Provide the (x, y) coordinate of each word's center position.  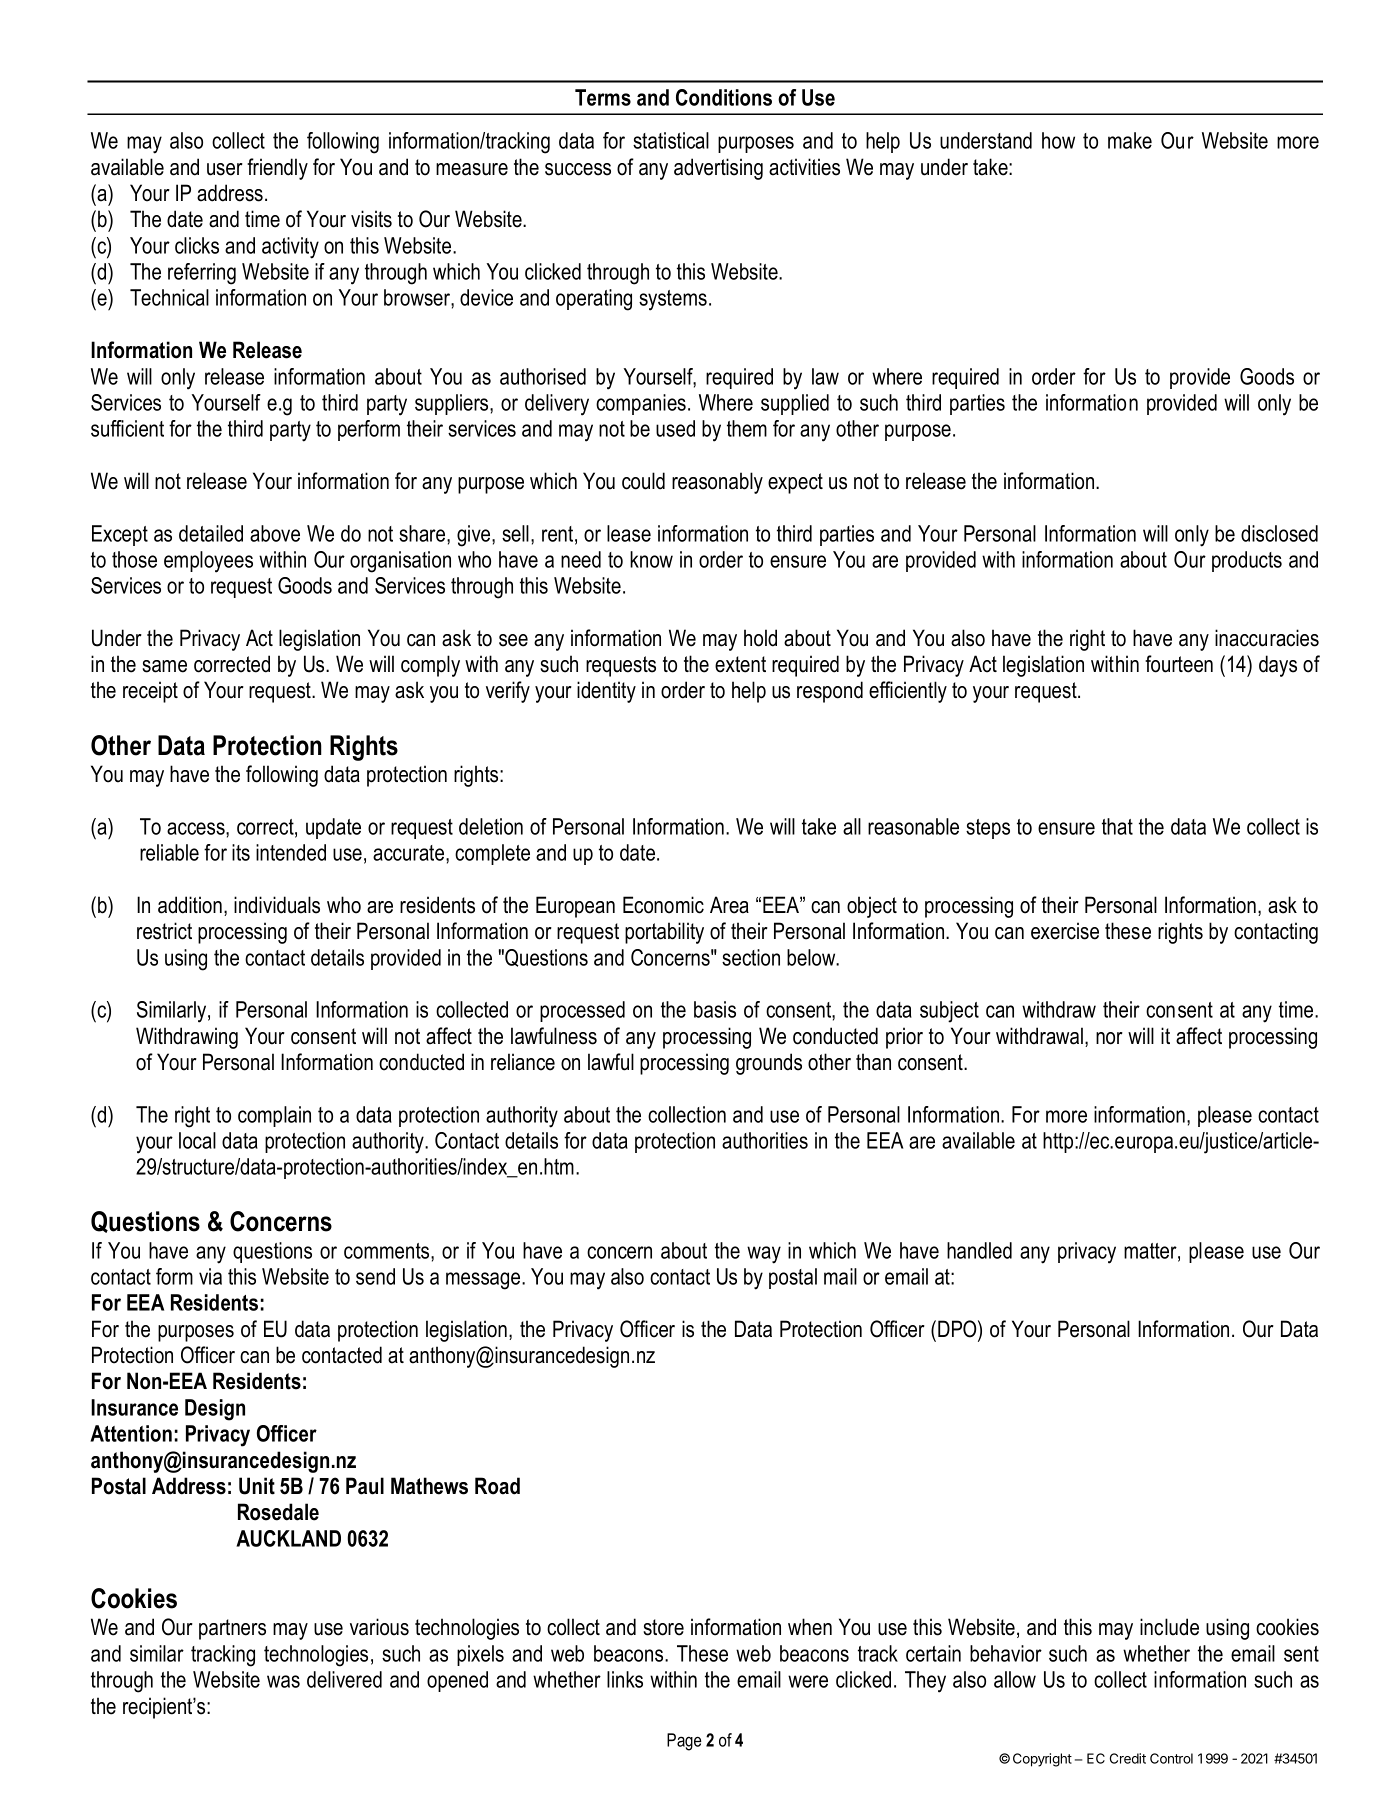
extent (740, 664)
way (764, 1255)
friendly (277, 169)
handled (979, 1250)
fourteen (1179, 664)
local (197, 1140)
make (1130, 140)
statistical (671, 140)
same (164, 666)
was (283, 1681)
